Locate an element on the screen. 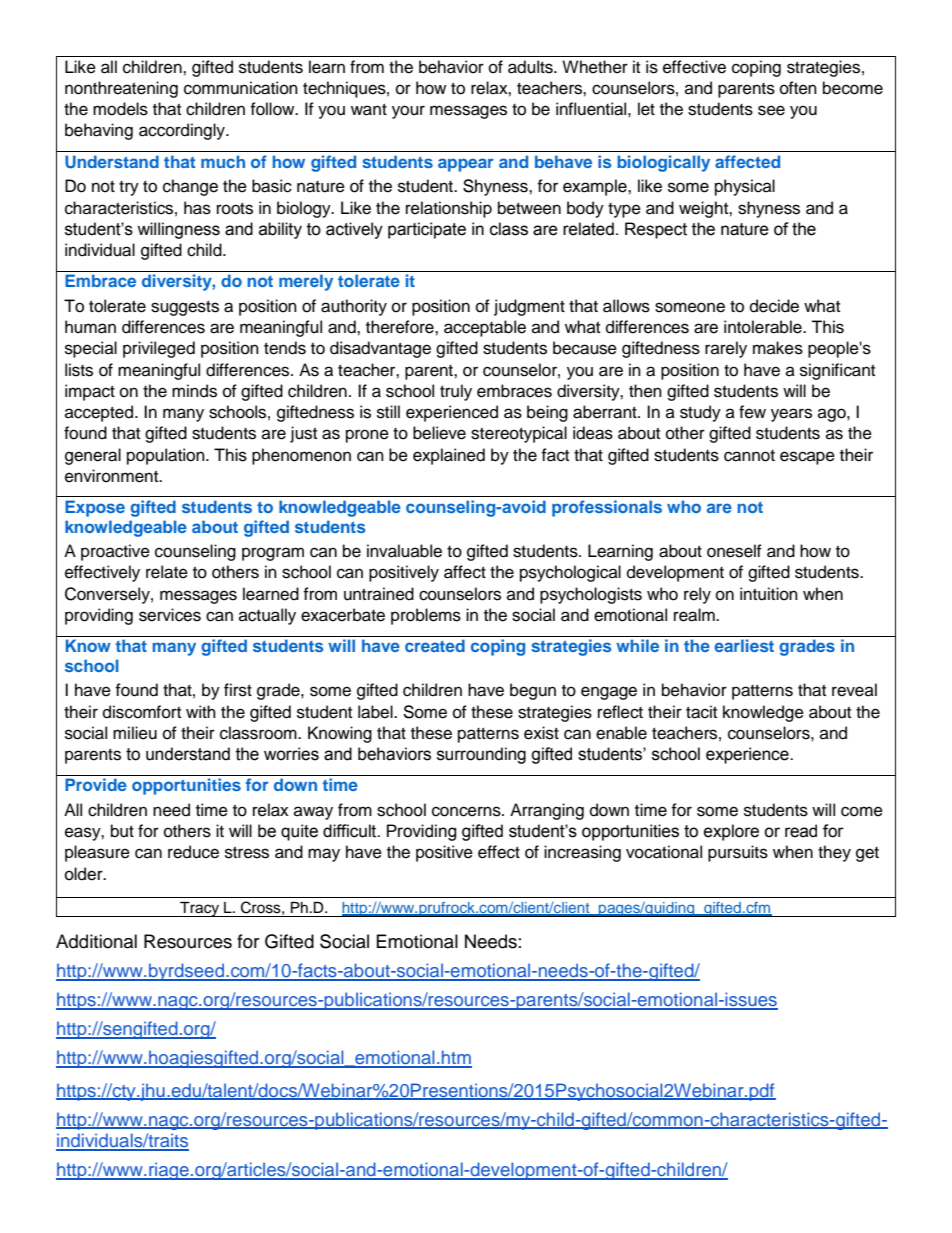  increasing is located at coordinates (582, 853).
